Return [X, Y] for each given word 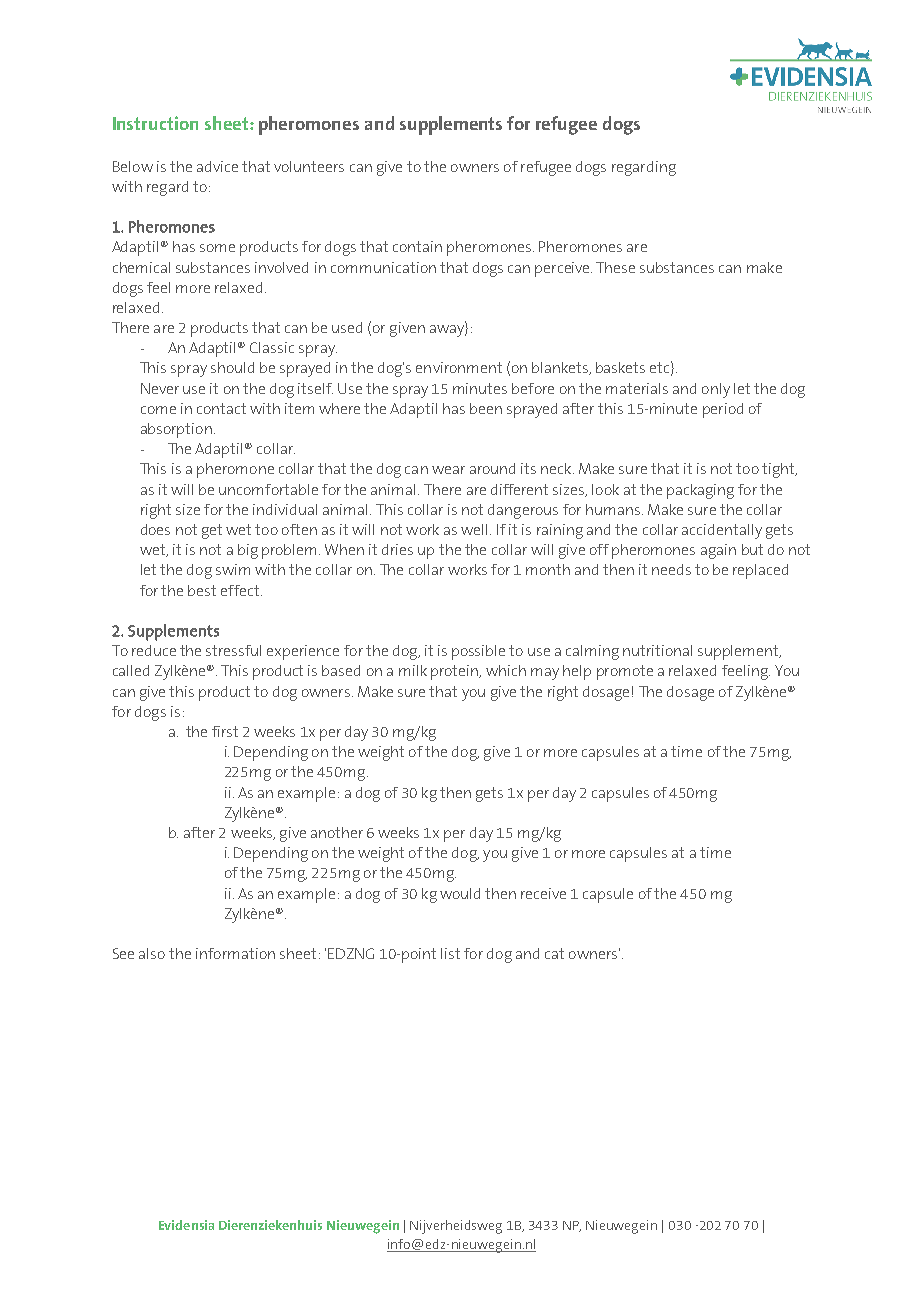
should [232, 367]
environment [459, 367]
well [474, 529]
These [615, 267]
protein [455, 672]
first [225, 731]
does [155, 529]
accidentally [722, 531]
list [450, 953]
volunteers [309, 166]
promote [625, 672]
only [716, 390]
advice [217, 166]
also [152, 953]
